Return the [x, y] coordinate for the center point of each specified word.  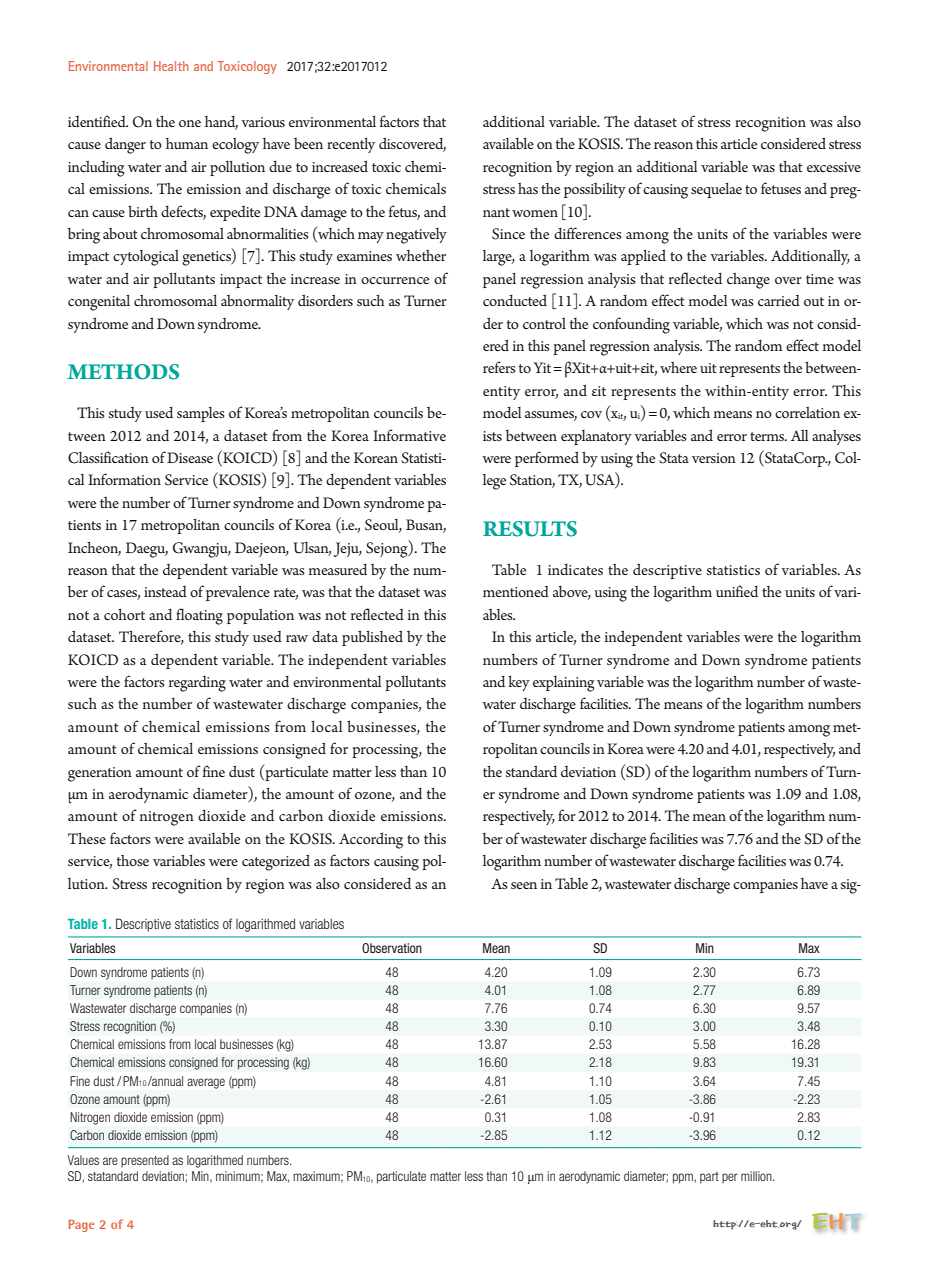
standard [531, 771]
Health [171, 66]
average [206, 1083]
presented [145, 1161]
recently [351, 145]
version [714, 458]
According [371, 840]
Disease [190, 457]
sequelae [716, 190]
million [757, 1176]
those [133, 860]
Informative [409, 435]
